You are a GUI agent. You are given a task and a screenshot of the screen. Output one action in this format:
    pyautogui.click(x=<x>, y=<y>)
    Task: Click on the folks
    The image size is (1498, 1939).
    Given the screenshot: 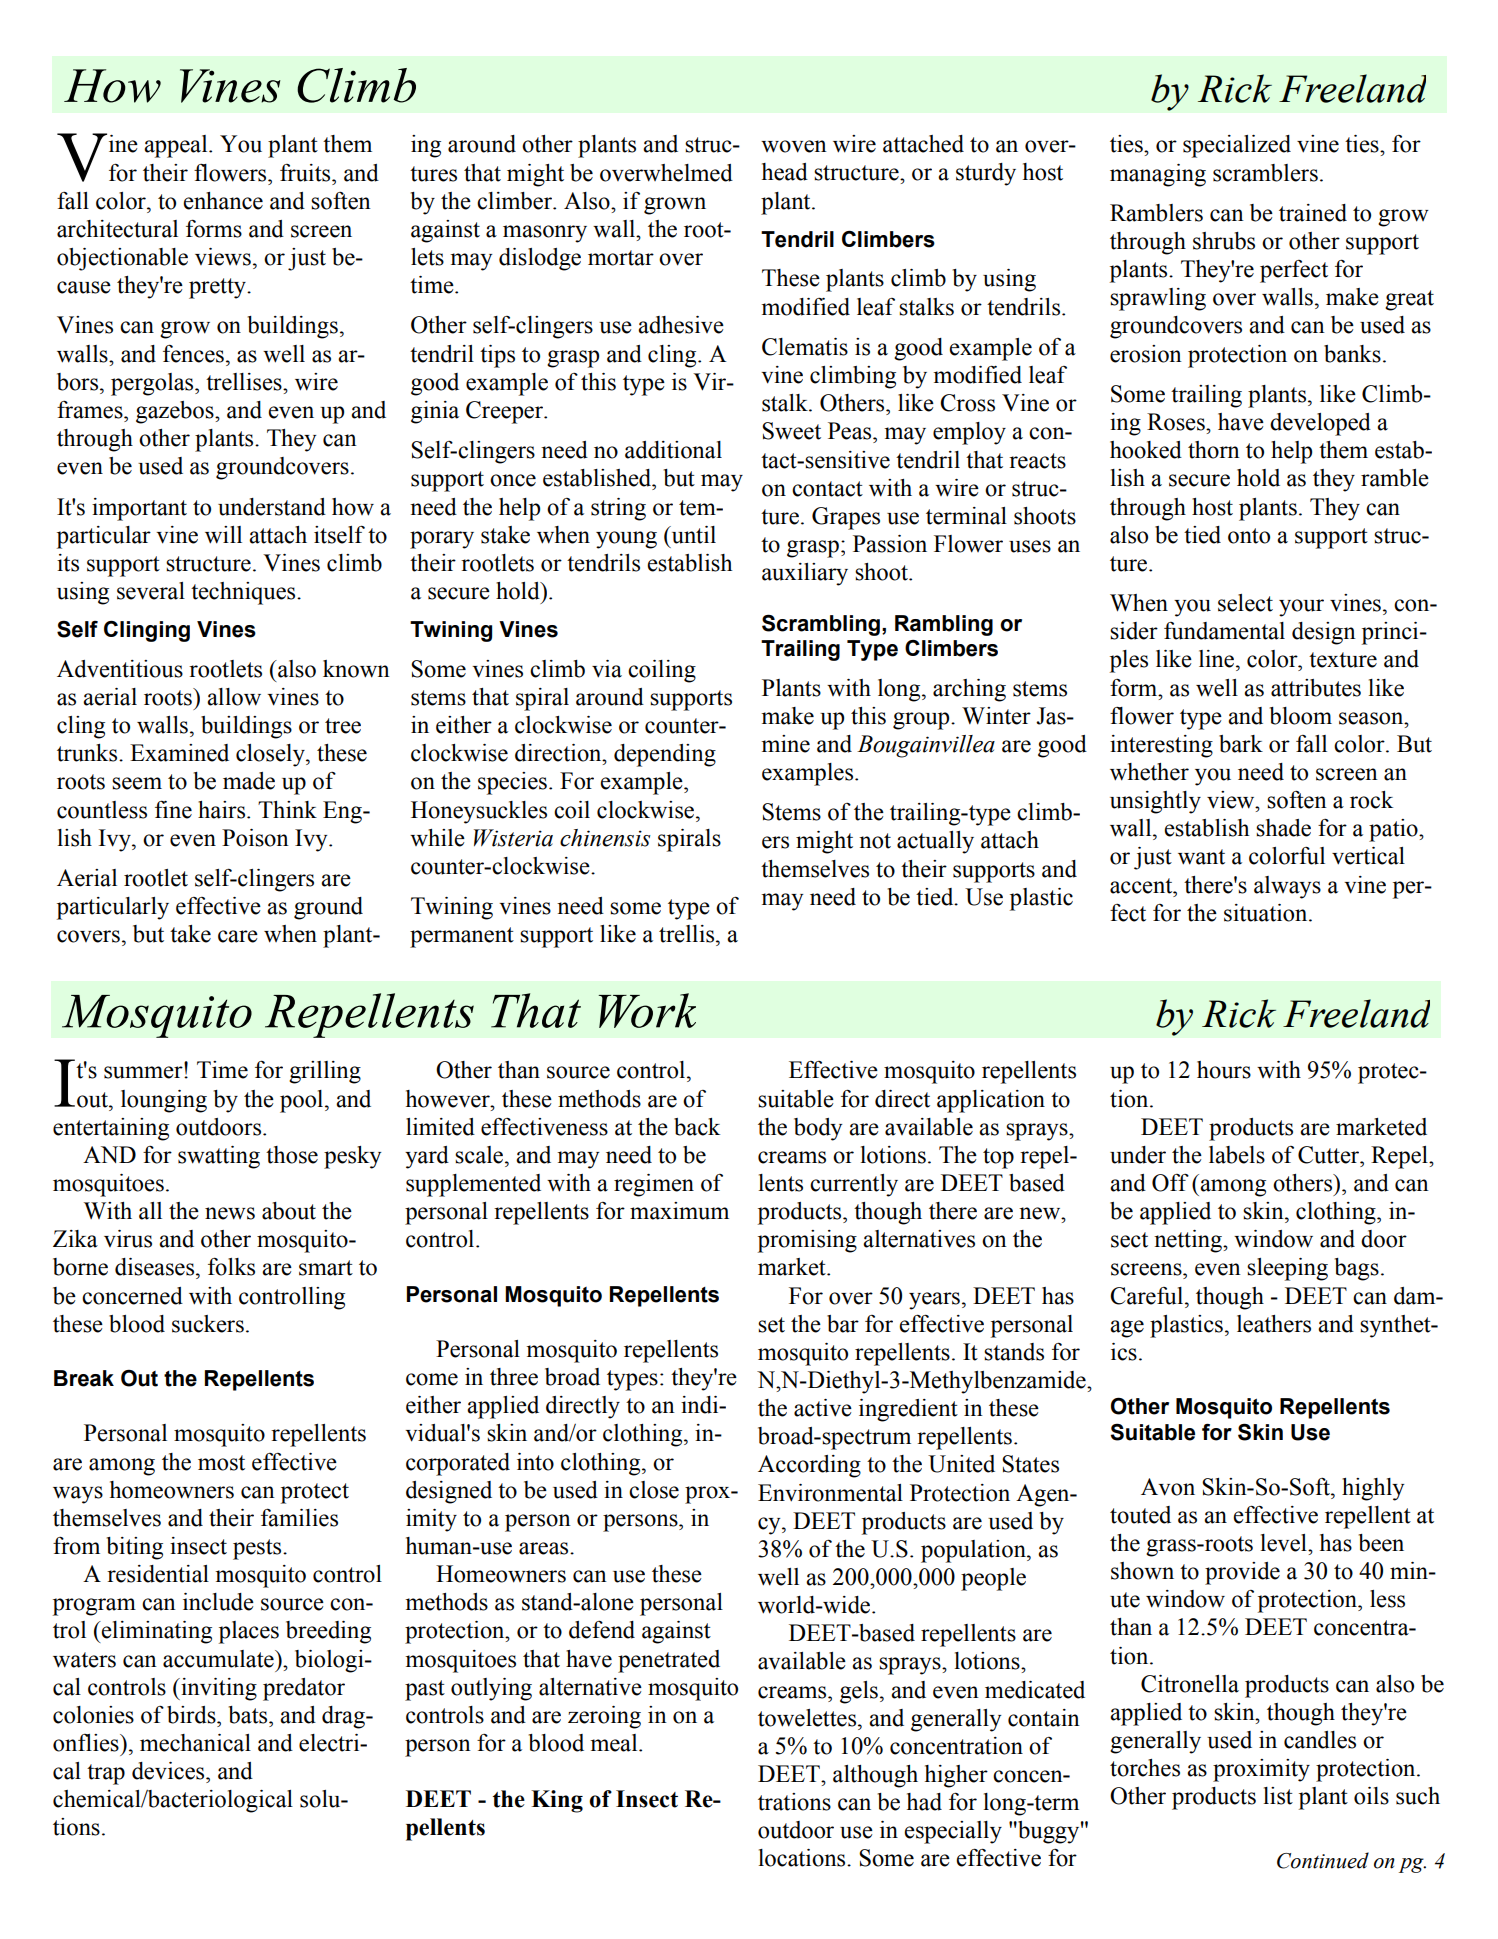 What is the action you would take?
    pyautogui.click(x=231, y=1266)
